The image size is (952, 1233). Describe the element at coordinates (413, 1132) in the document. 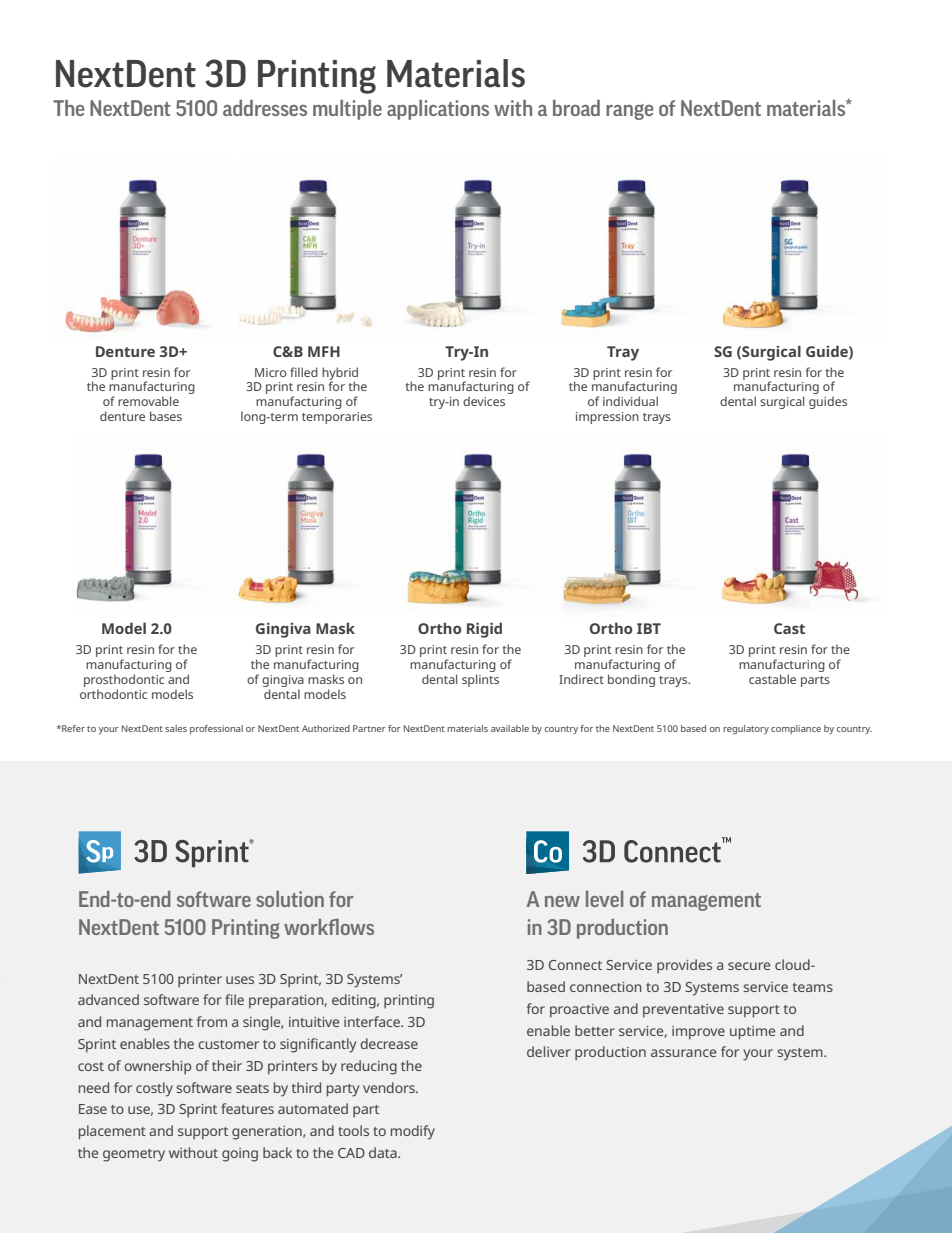

I see `modify` at that location.
